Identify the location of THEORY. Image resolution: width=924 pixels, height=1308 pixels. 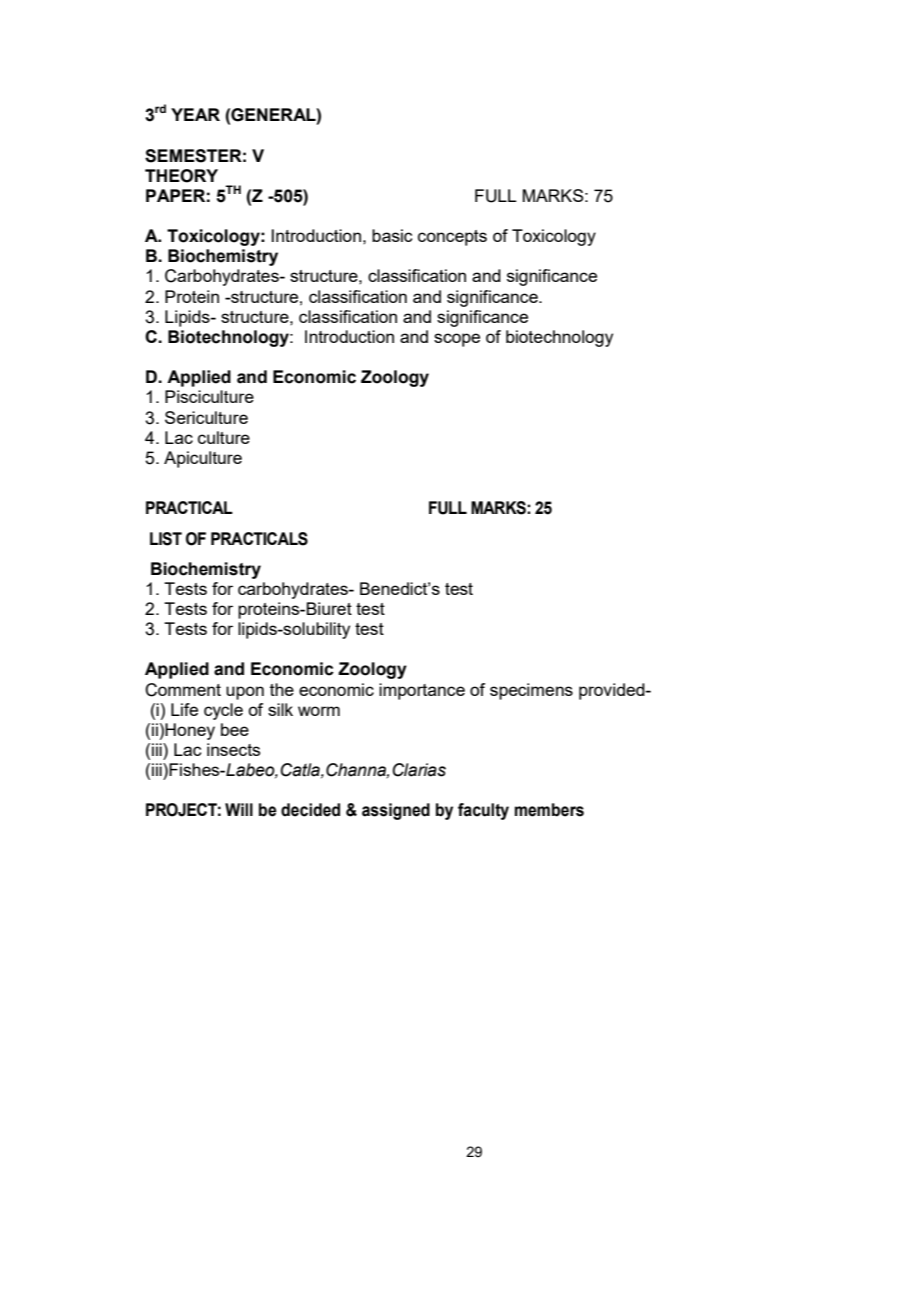
(181, 176).
